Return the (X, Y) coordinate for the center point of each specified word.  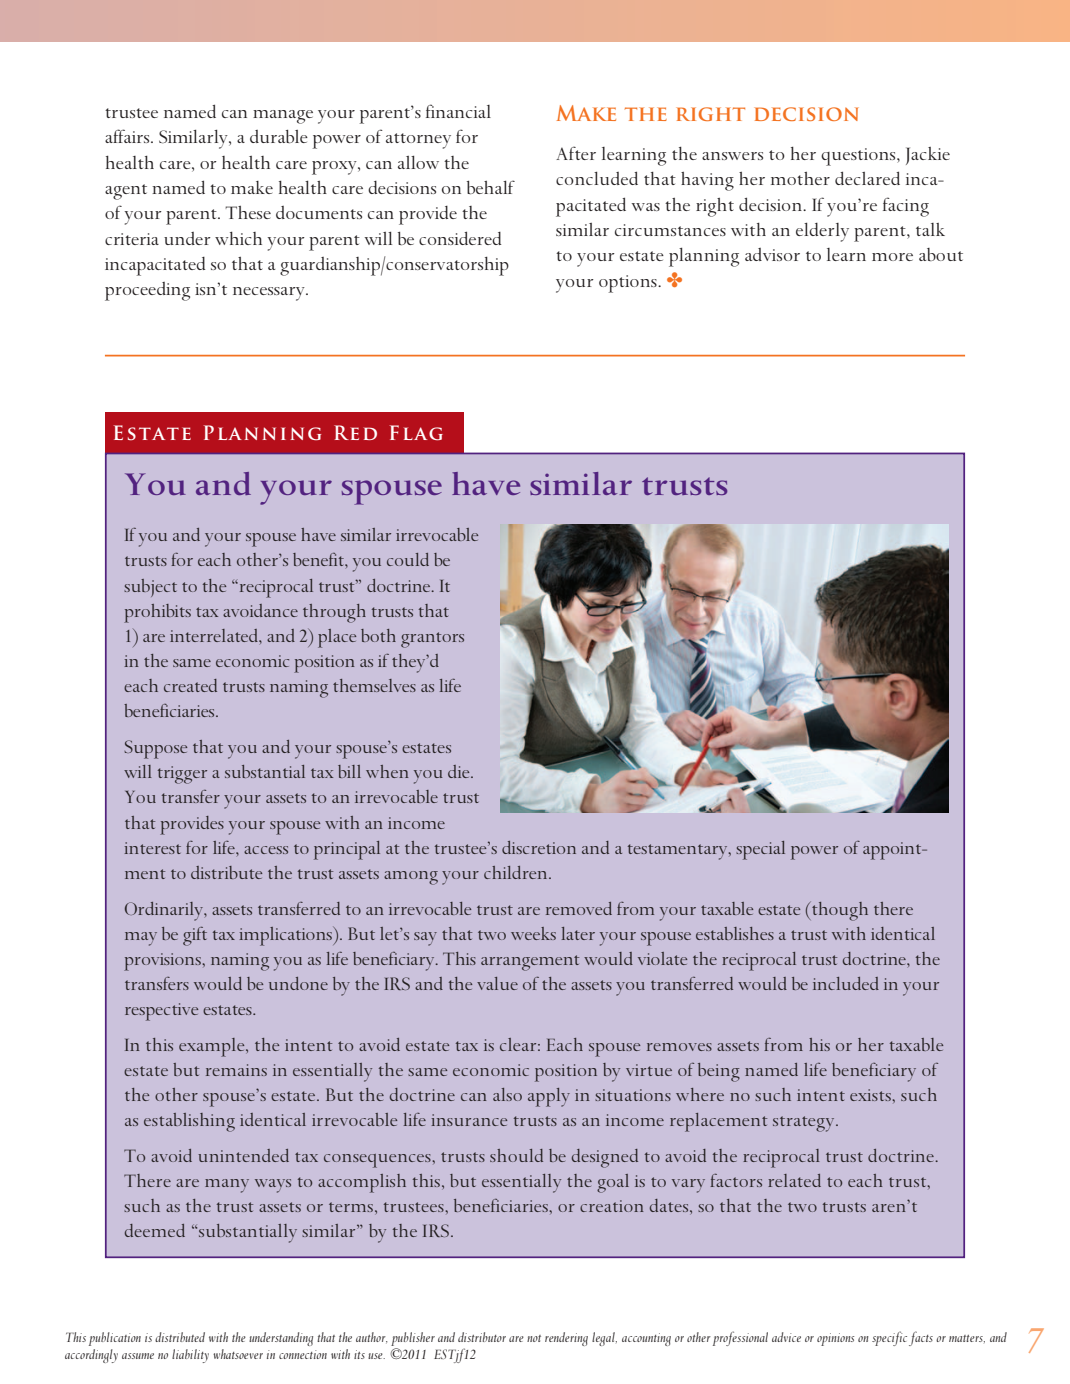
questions (859, 157)
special (760, 850)
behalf (491, 187)
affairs (128, 136)
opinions (835, 1339)
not (534, 1338)
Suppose (155, 749)
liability (190, 1356)
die (460, 771)
